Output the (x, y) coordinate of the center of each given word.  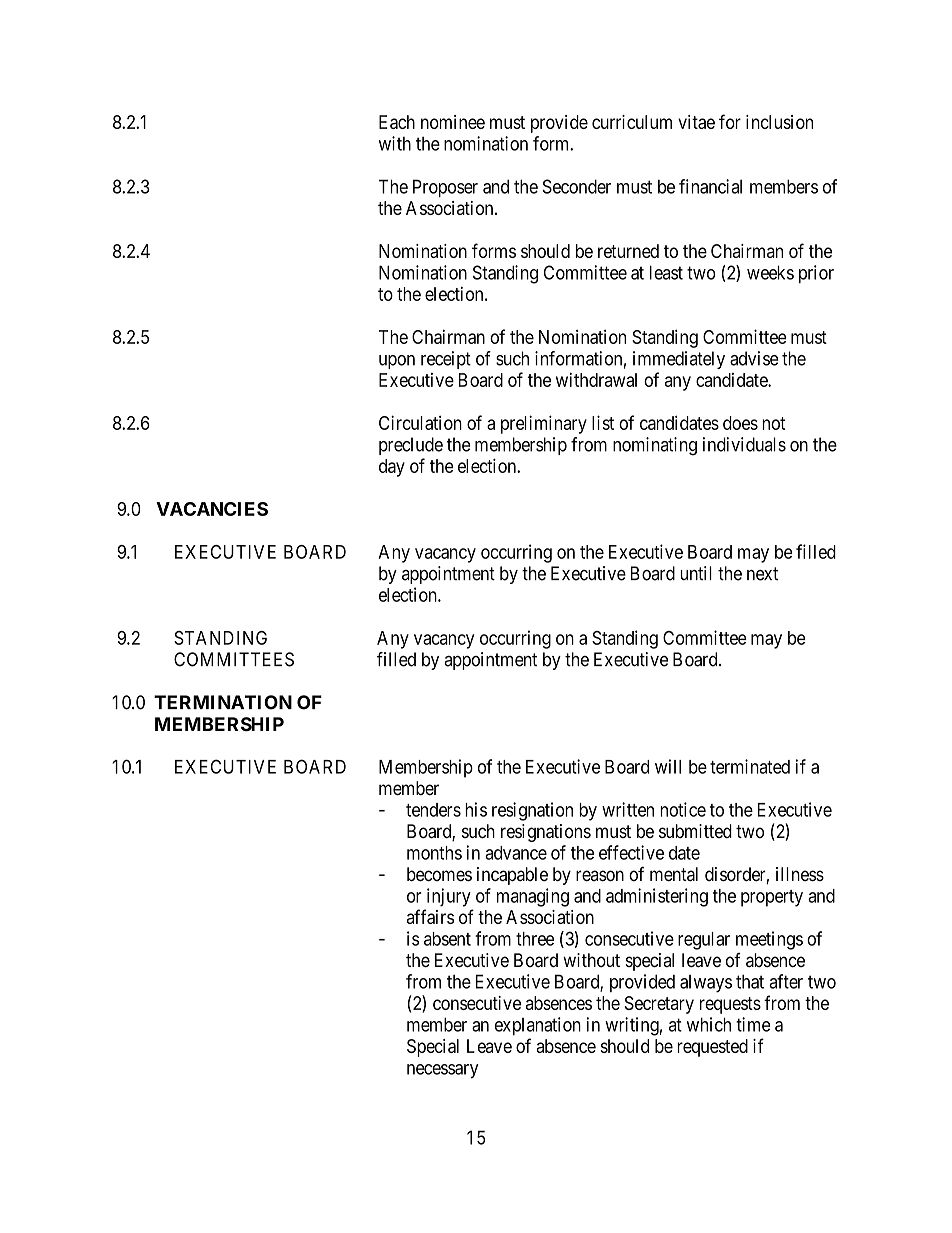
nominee (453, 122)
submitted (695, 831)
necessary (443, 1071)
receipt (446, 360)
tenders (433, 810)
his (476, 809)
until (696, 573)
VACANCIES (212, 509)
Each (397, 122)
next (762, 574)
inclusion (779, 122)
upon (397, 362)
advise (754, 358)
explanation (538, 1026)
